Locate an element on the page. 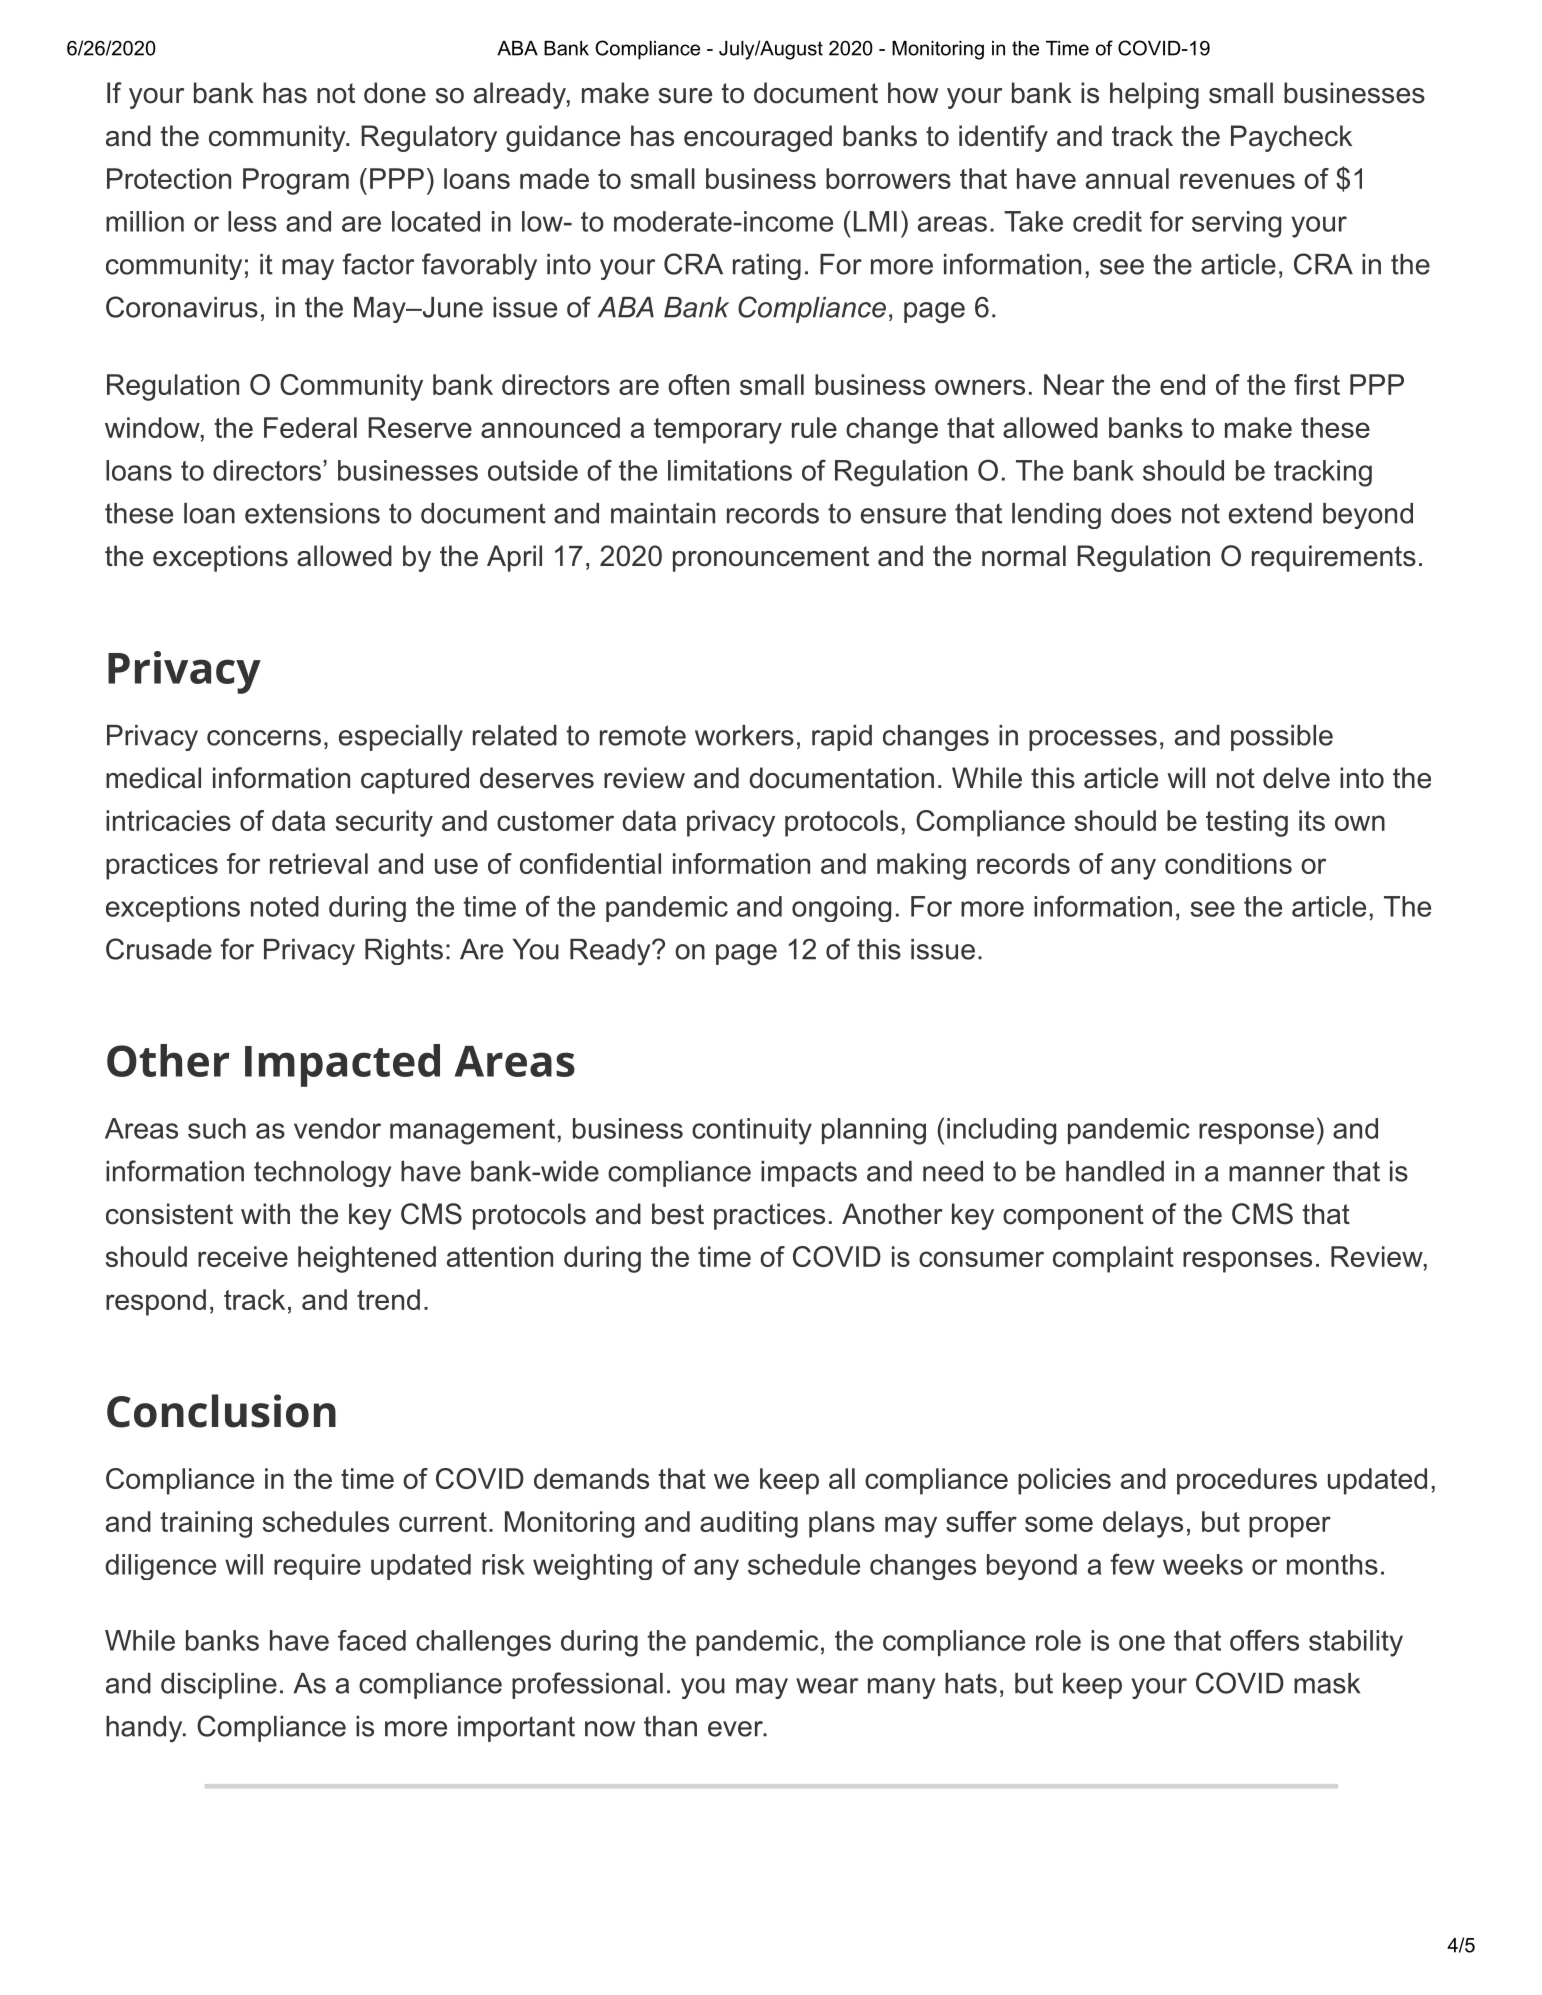 The image size is (1542, 1995). best is located at coordinates (678, 1214).
